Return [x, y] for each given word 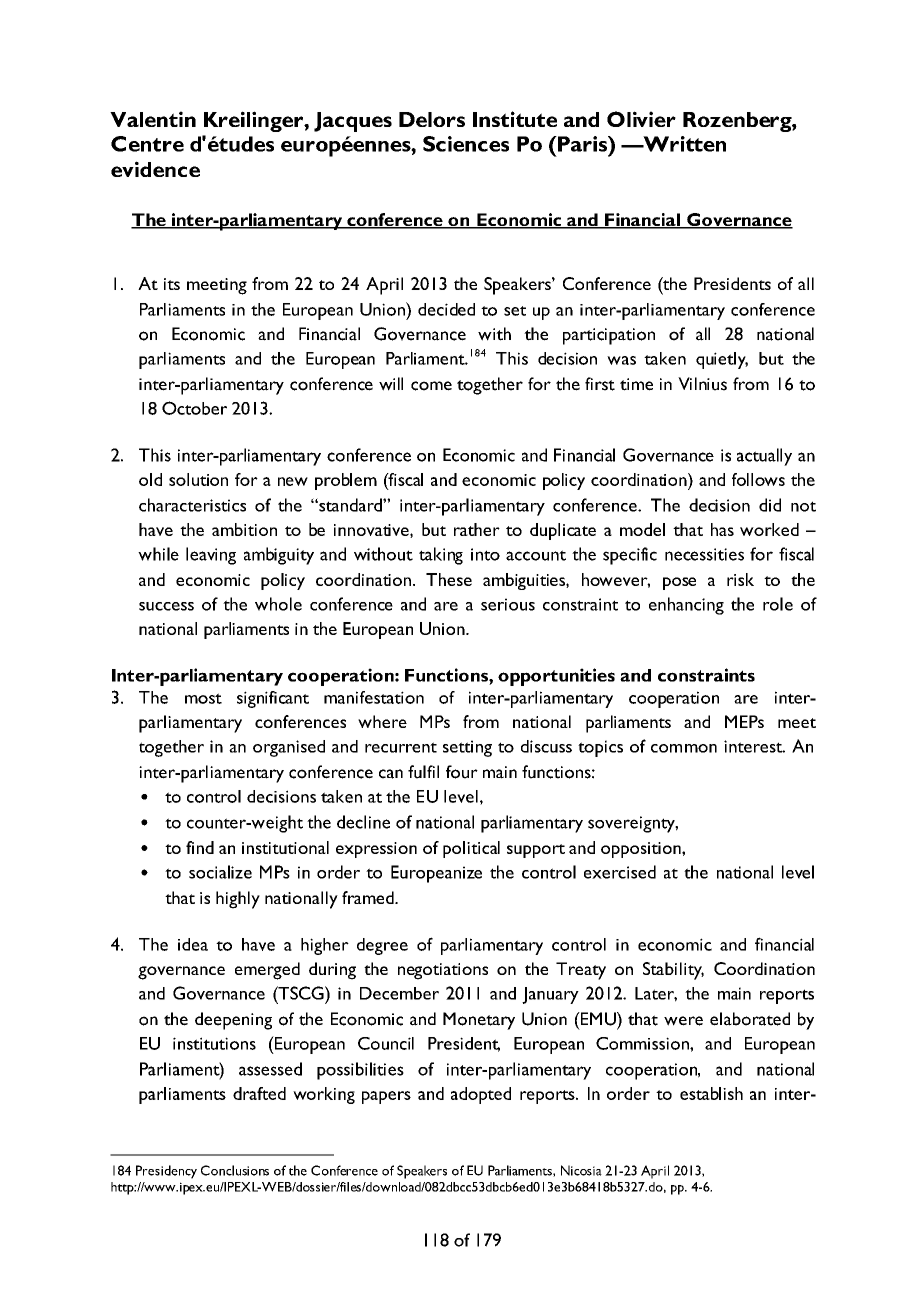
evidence [155, 169]
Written [683, 144]
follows [758, 479]
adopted [481, 1095]
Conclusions [235, 1170]
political [471, 849]
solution [198, 479]
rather [477, 529]
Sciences [466, 144]
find [200, 847]
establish [711, 1093]
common [684, 748]
